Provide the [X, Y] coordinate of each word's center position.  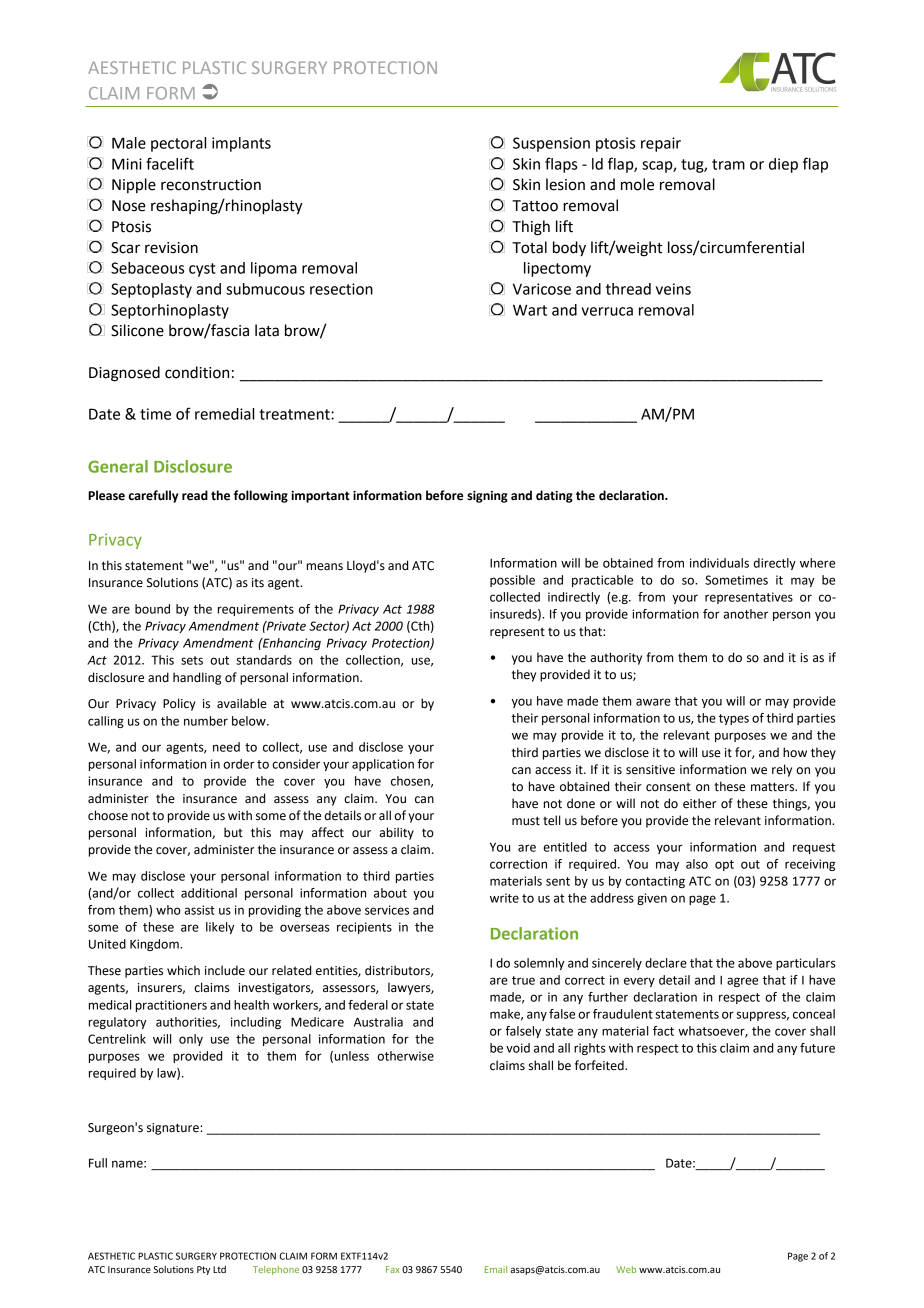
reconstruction [211, 185]
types [734, 719]
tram [728, 164]
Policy [179, 704]
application [383, 765]
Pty [203, 1270]
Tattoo [535, 206]
